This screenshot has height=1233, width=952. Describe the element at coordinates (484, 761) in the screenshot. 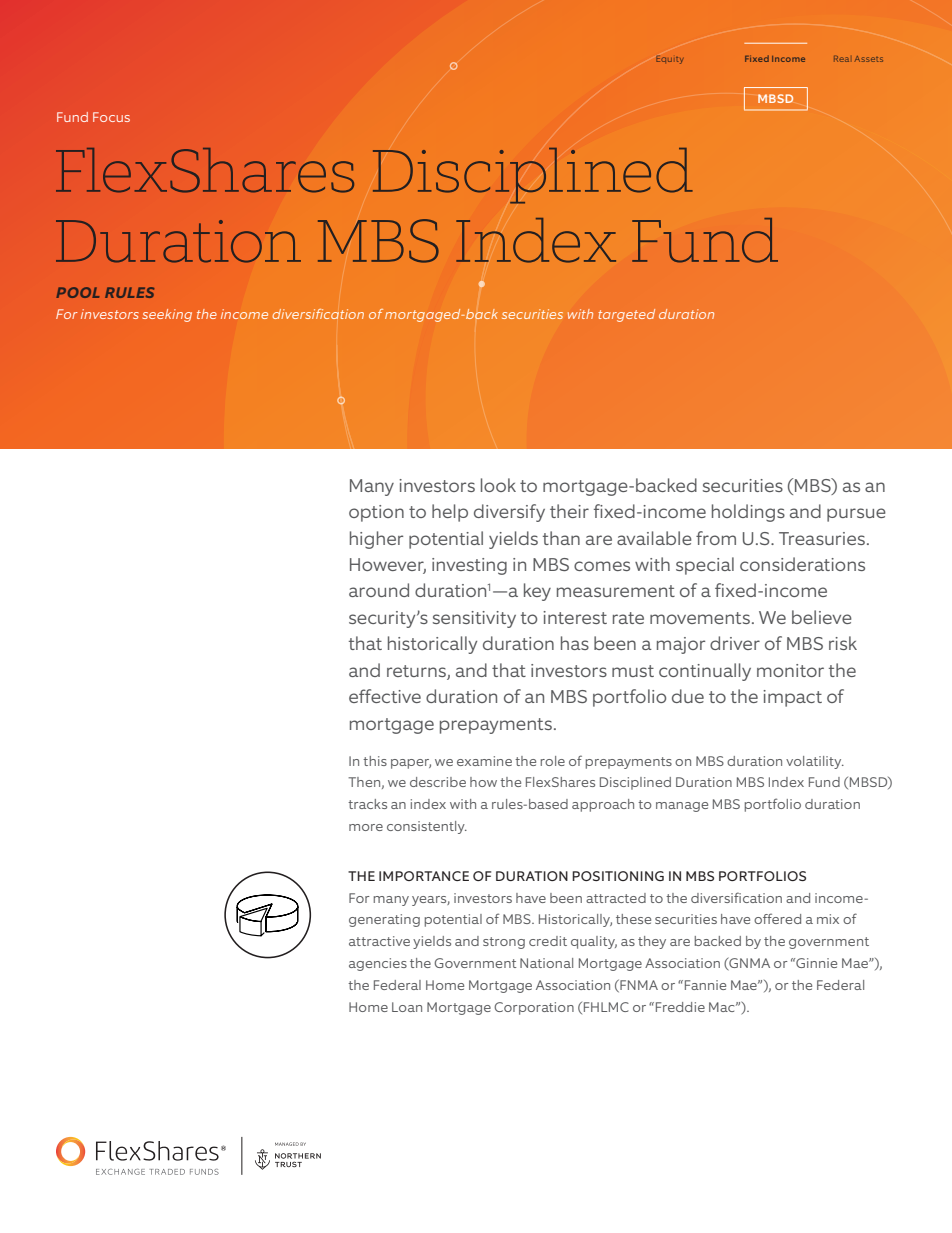

I see `examine` at that location.
